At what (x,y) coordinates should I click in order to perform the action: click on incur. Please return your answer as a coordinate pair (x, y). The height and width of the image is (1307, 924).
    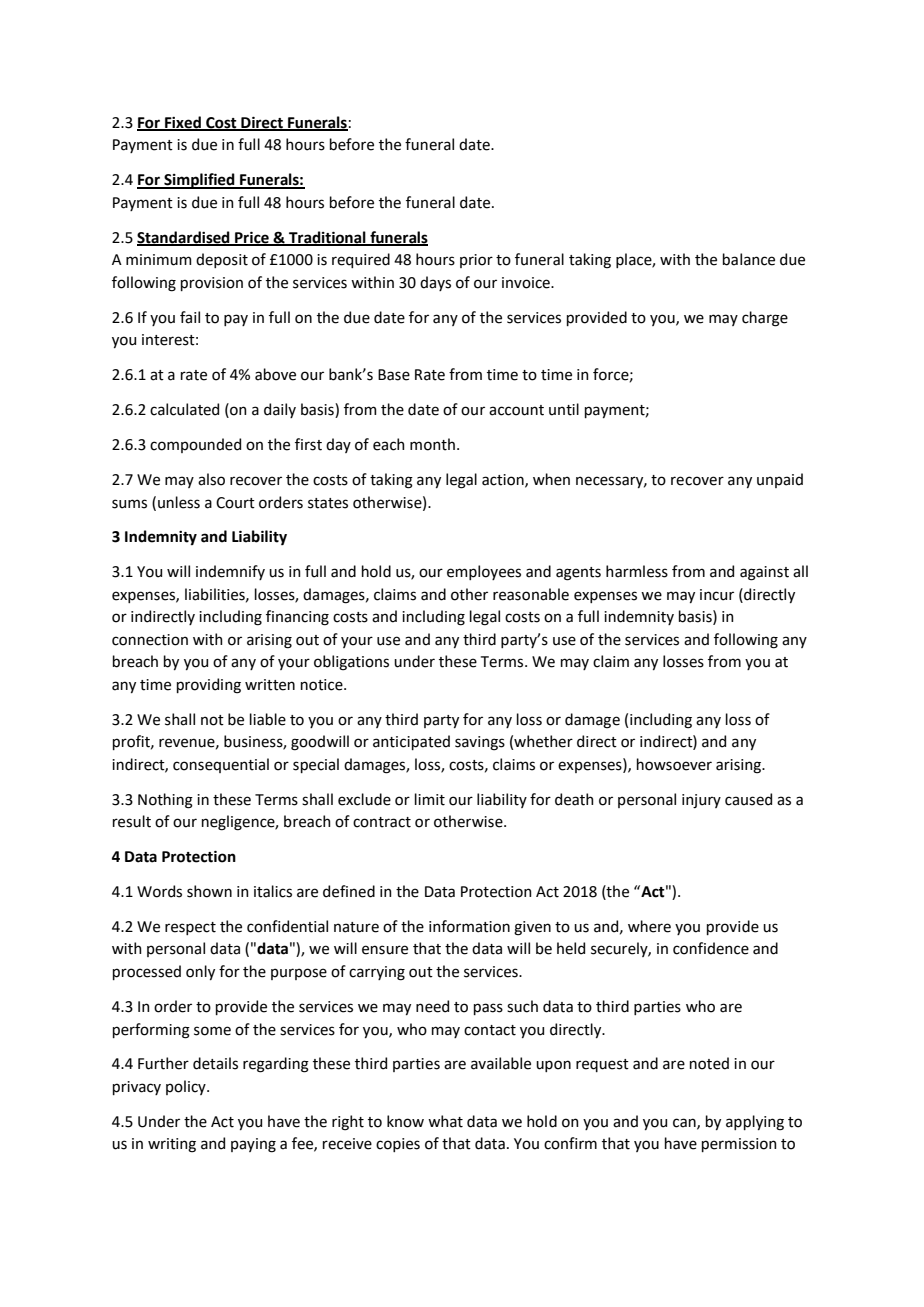
    Looking at the image, I should click on (717, 595).
